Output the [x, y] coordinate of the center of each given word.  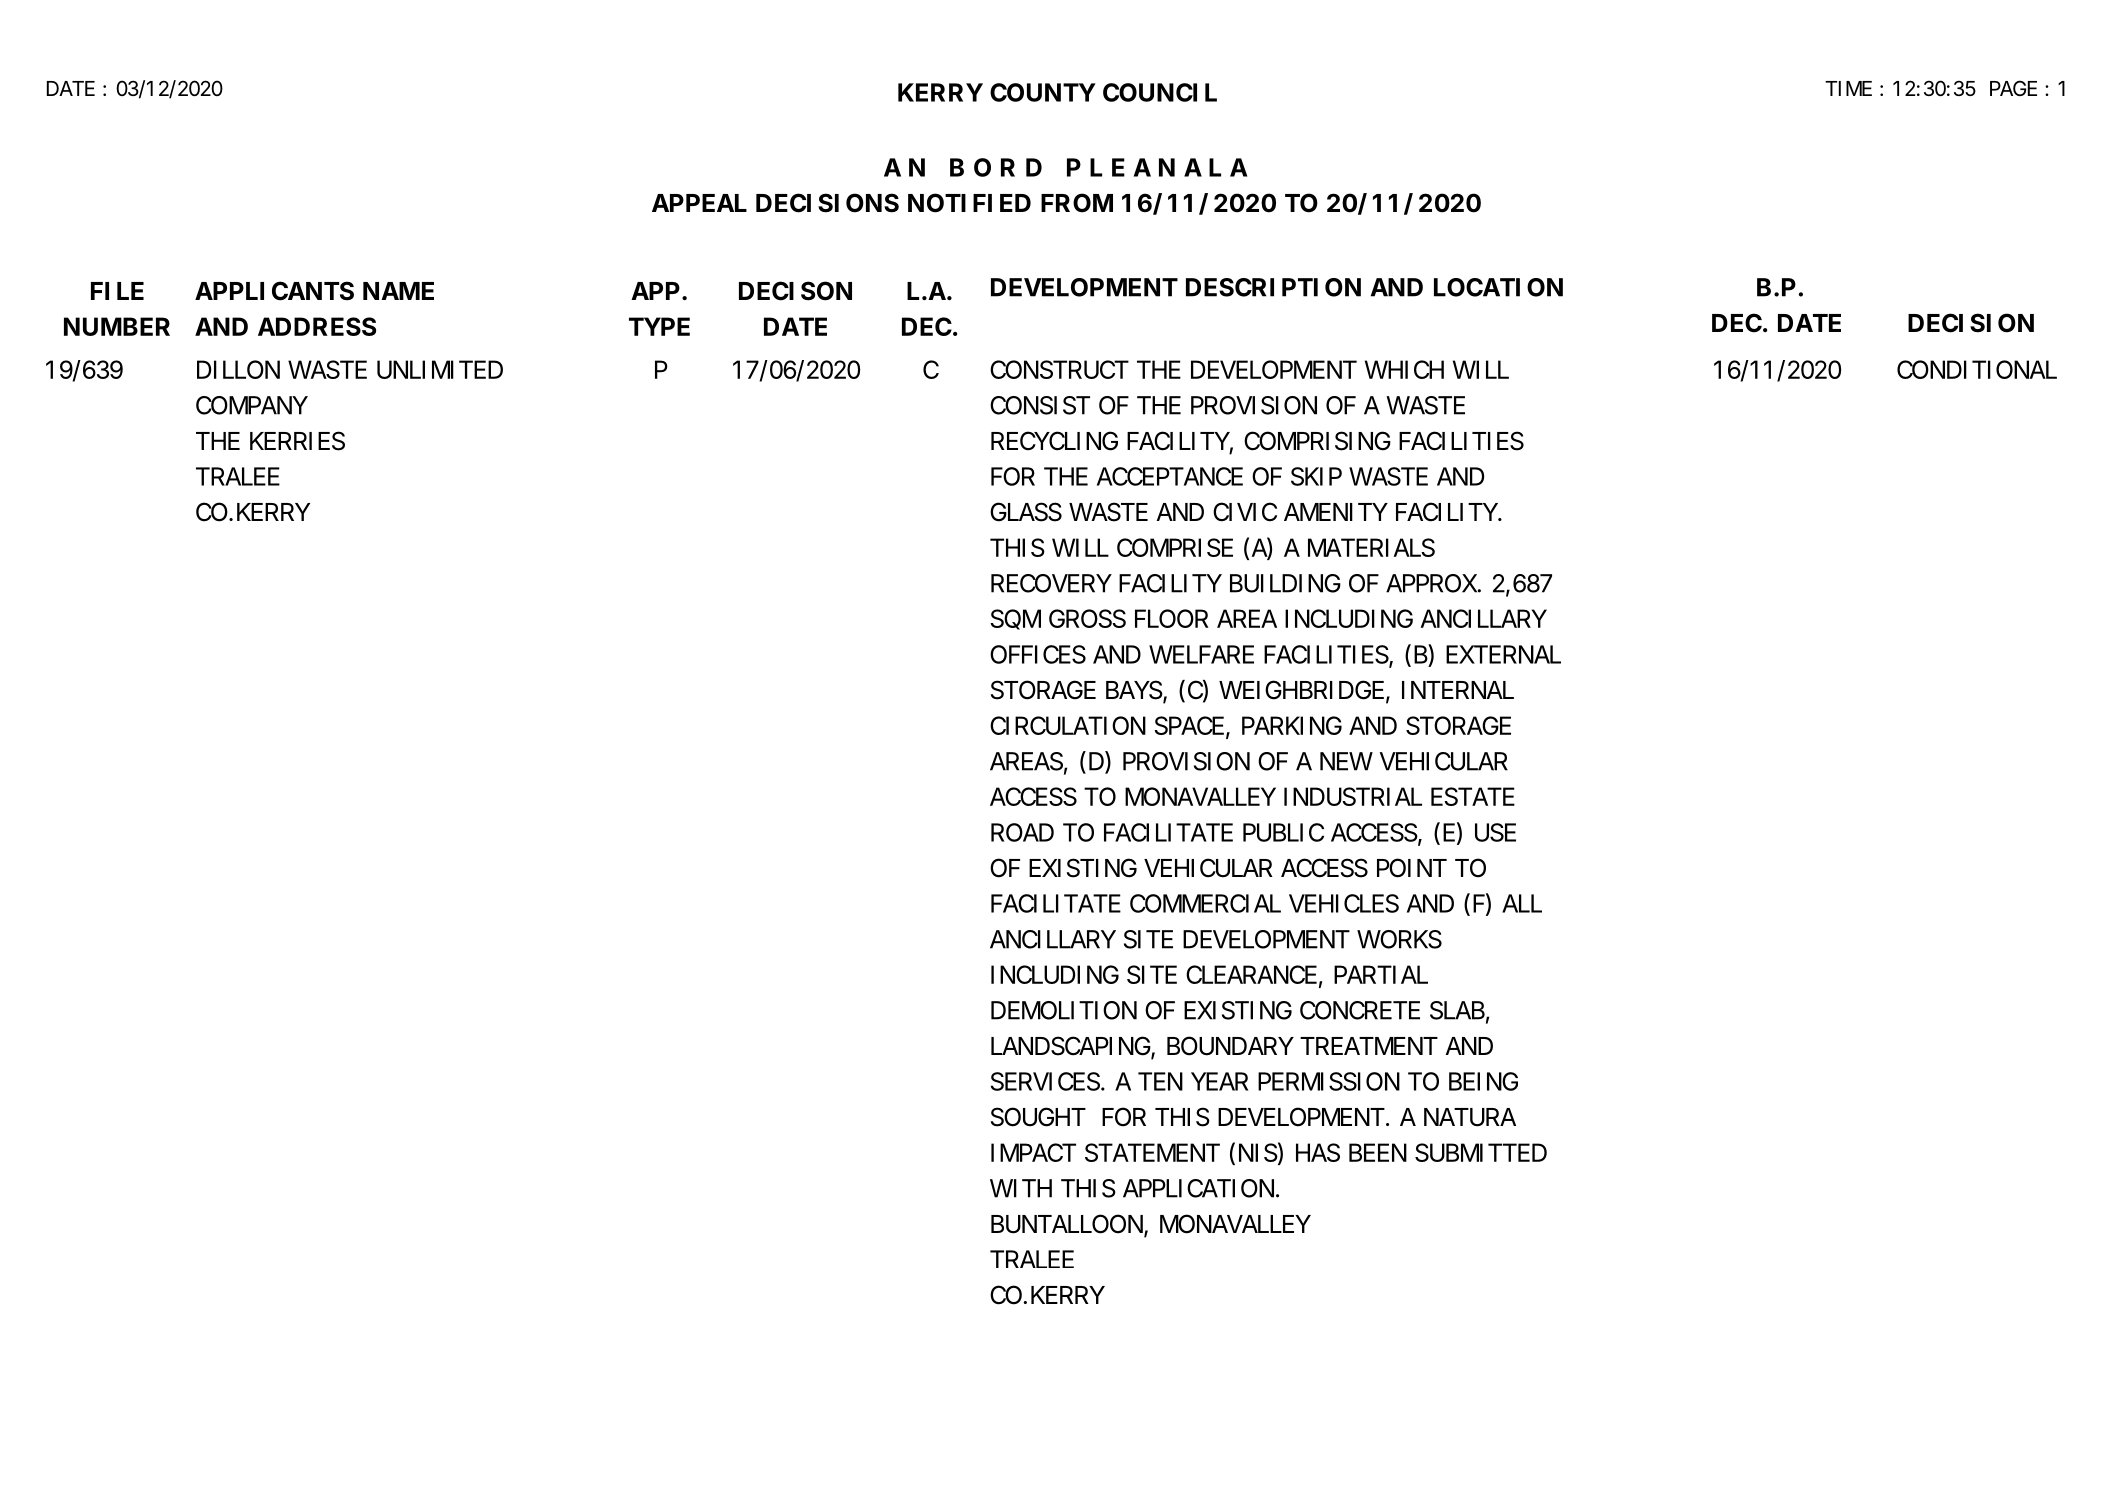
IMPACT [1033, 1152]
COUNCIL [1160, 92]
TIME [1848, 88]
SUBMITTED [1481, 1152]
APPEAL [699, 203]
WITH [1021, 1188]
